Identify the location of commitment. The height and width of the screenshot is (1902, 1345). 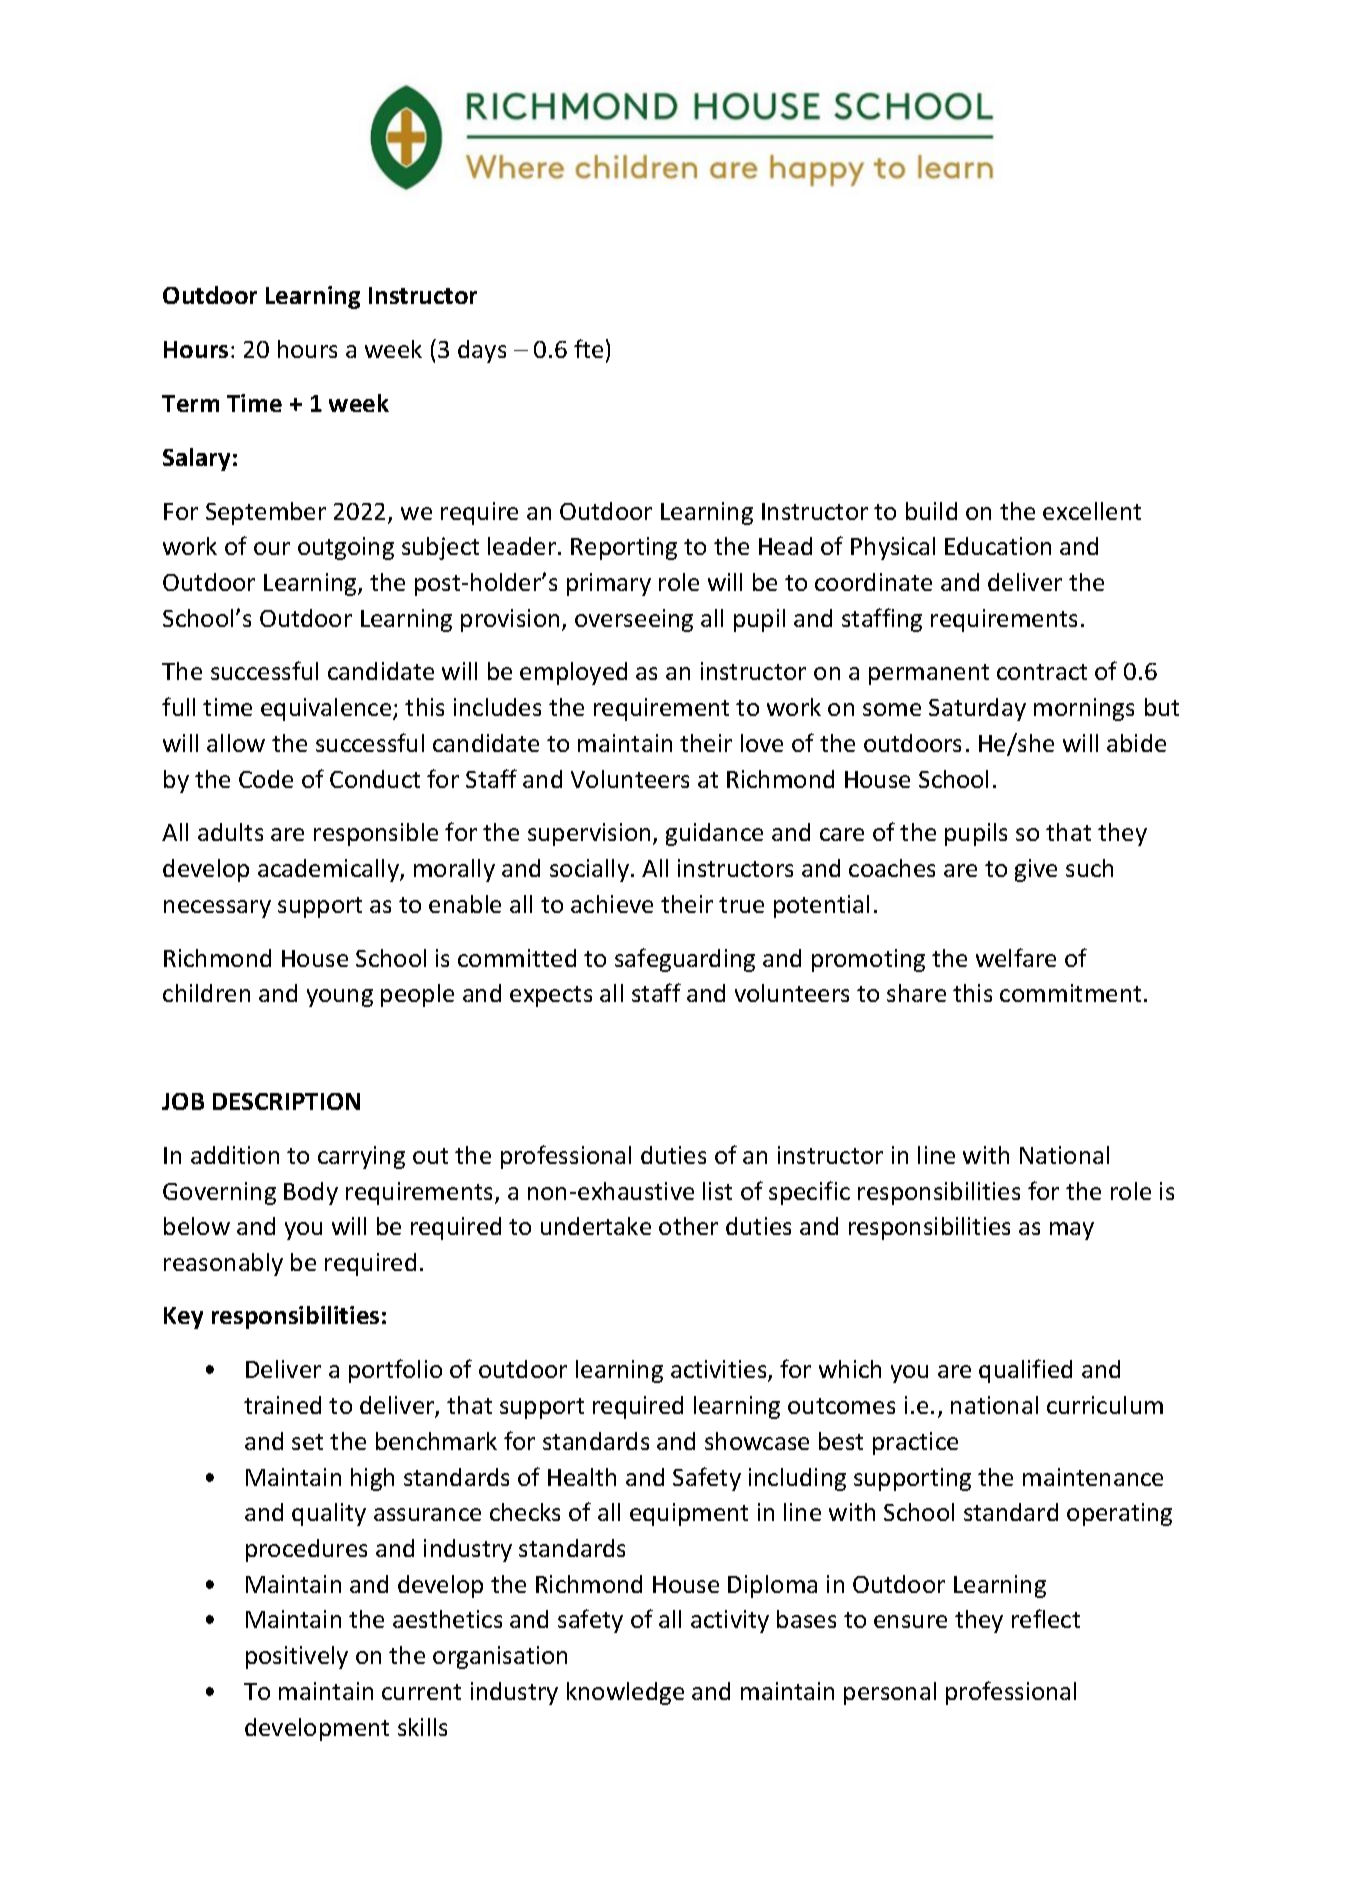
(1070, 993).
